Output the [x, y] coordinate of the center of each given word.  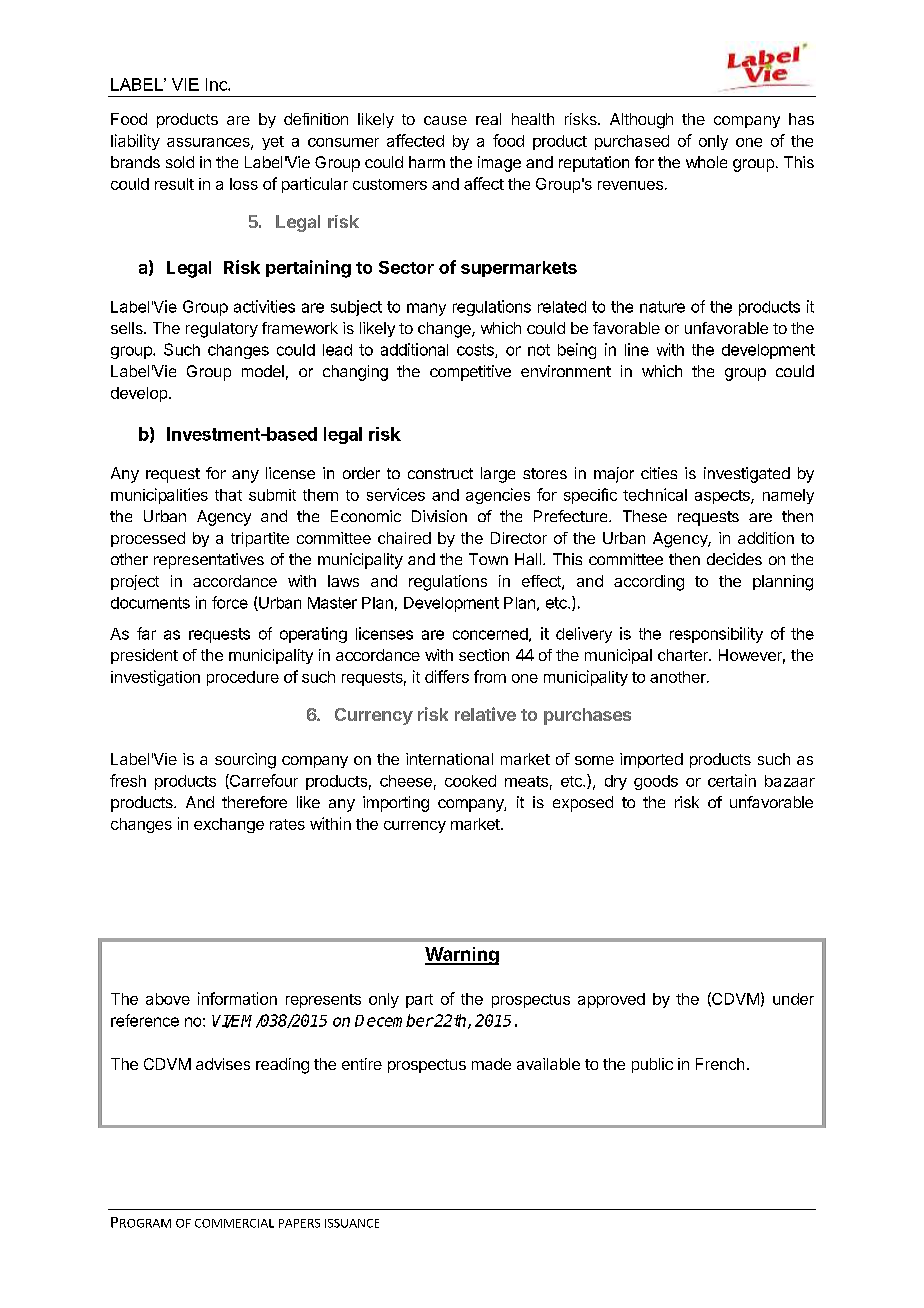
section [484, 655]
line [637, 349]
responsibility [716, 635]
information [237, 998]
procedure [243, 678]
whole [706, 162]
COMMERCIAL [234, 1223]
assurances [209, 143]
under [793, 999]
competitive [470, 373]
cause [445, 120]
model [263, 371]
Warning [462, 956]
